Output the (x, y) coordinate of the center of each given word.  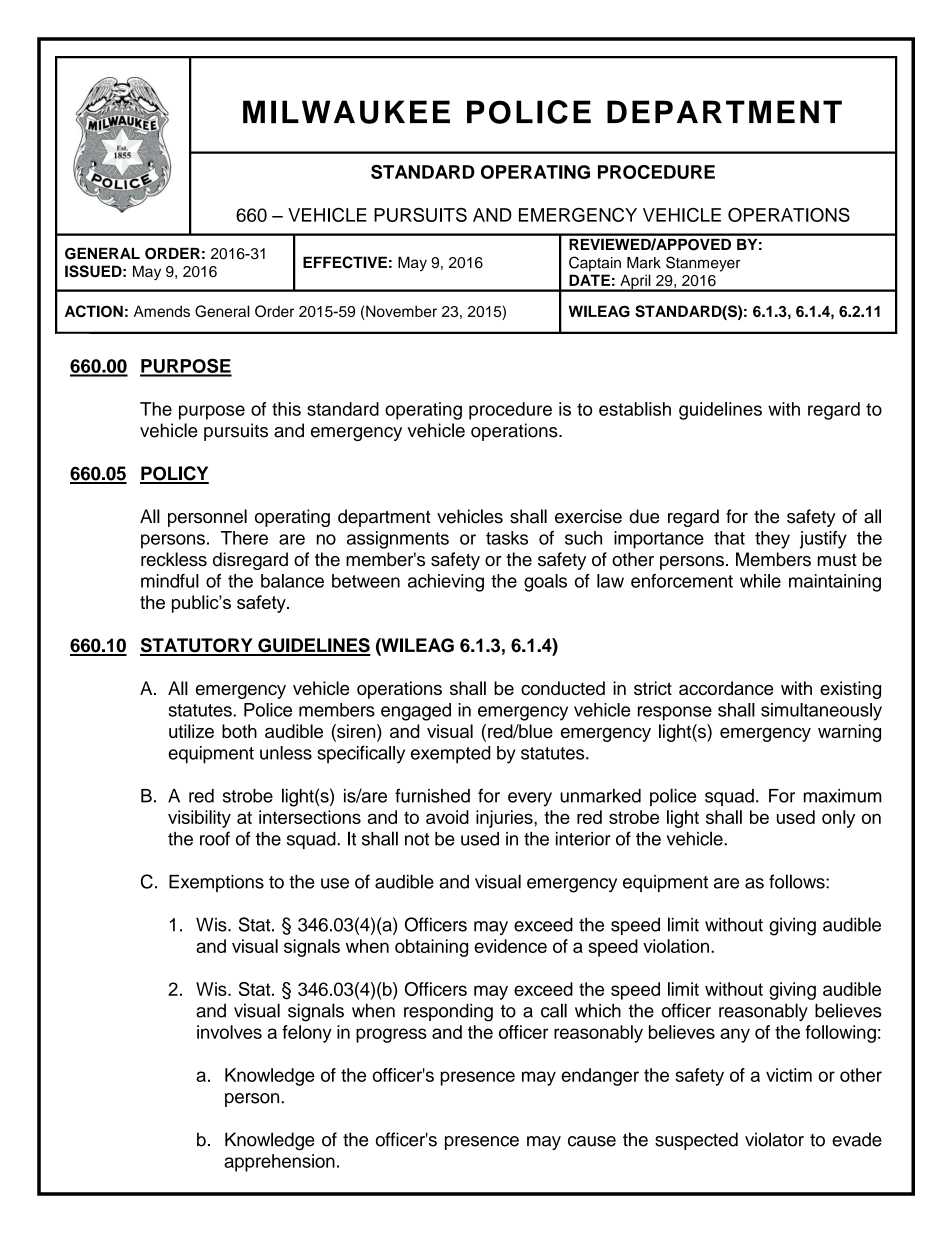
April (635, 283)
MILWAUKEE (346, 112)
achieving (446, 583)
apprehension (279, 1163)
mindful (170, 581)
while (760, 581)
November (400, 312)
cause (592, 1141)
